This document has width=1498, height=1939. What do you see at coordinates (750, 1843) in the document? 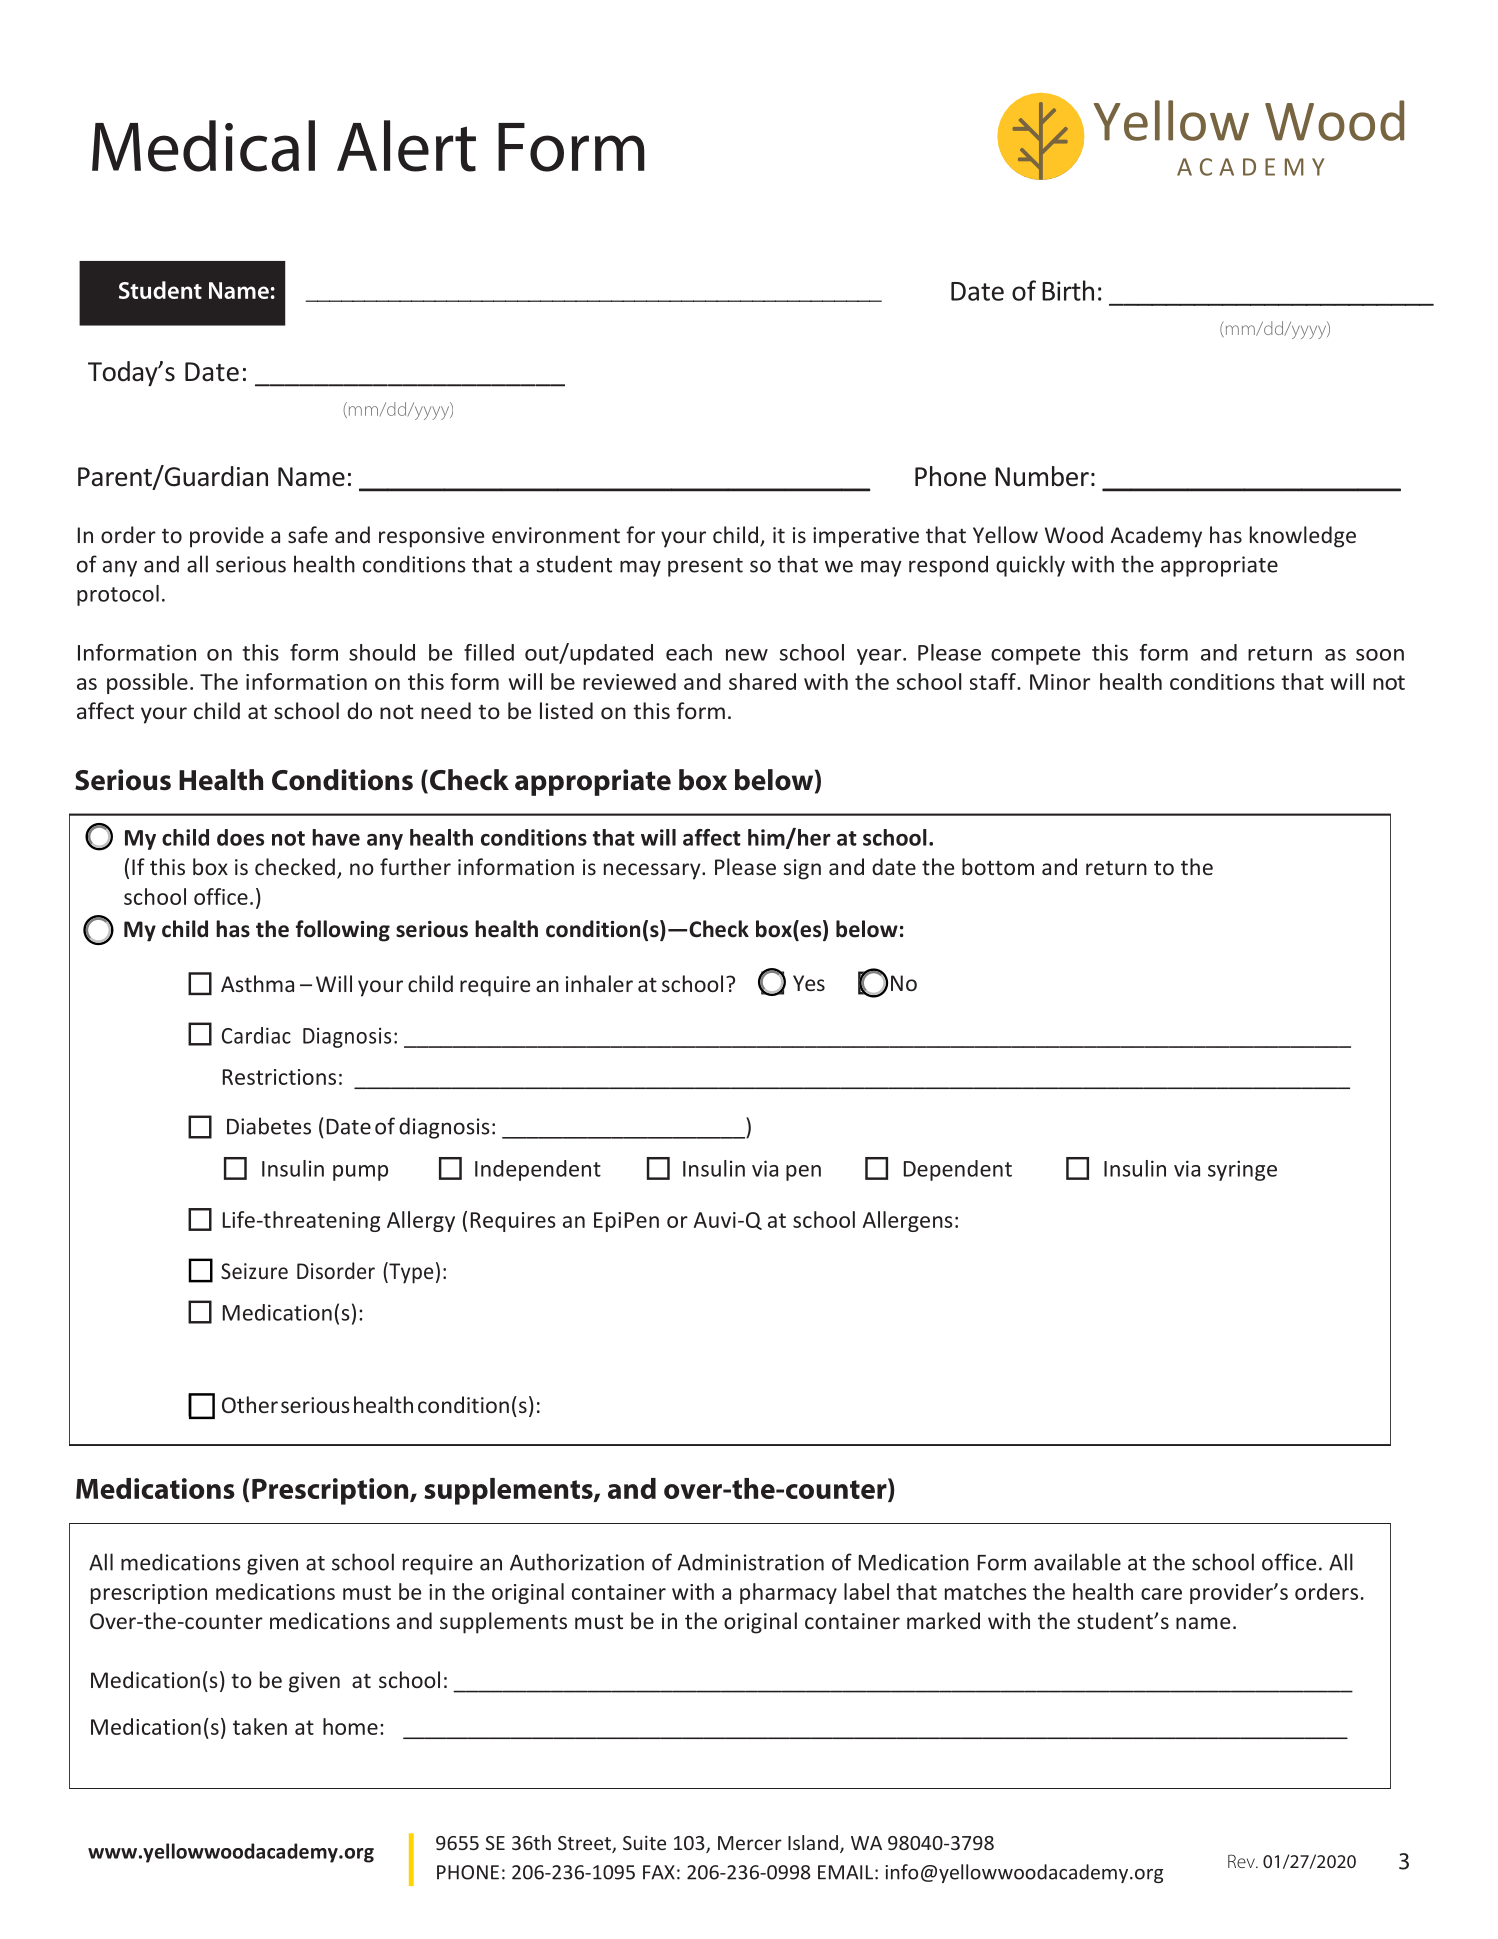
I see `Mercer` at bounding box center [750, 1843].
